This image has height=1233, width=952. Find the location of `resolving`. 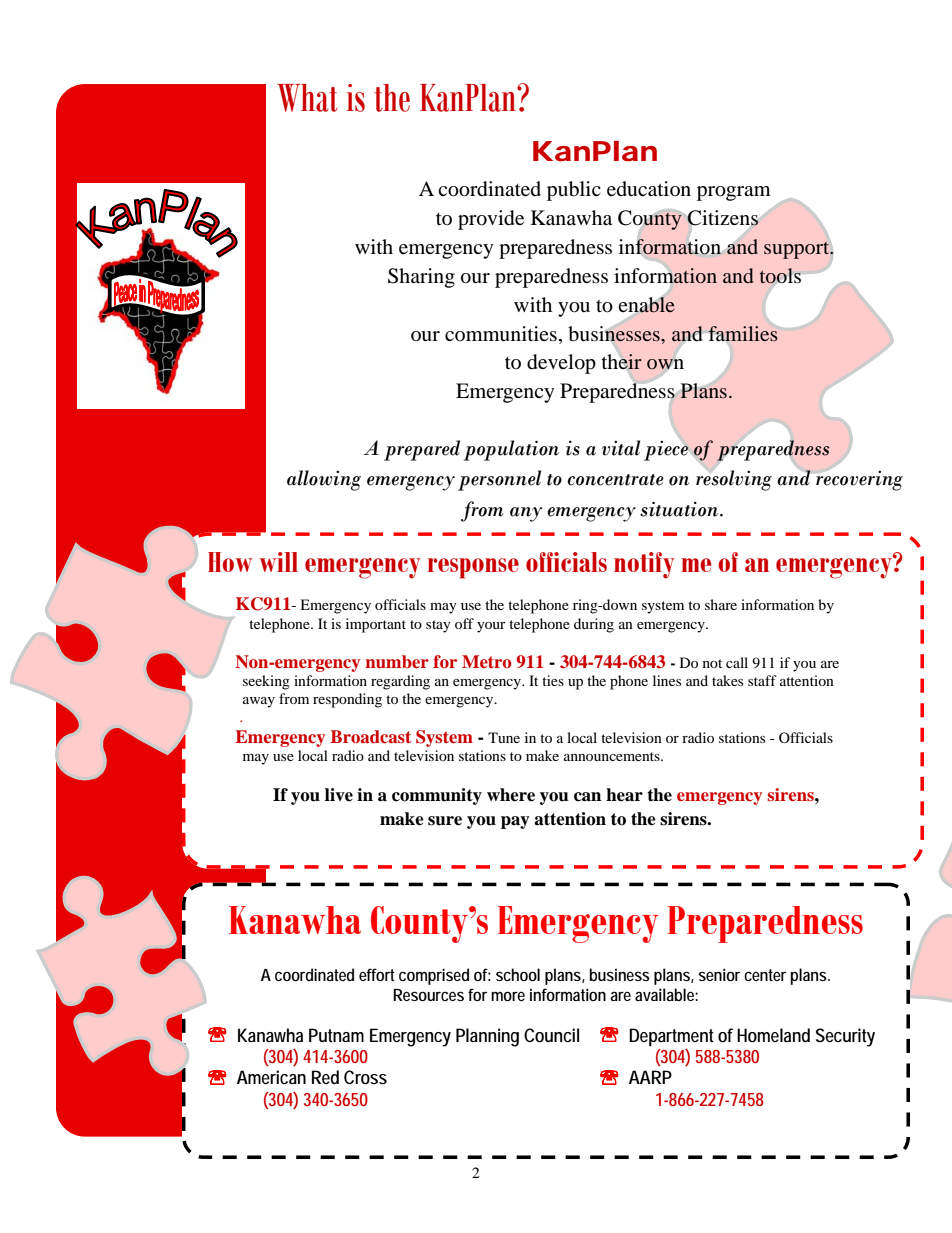

resolving is located at coordinates (734, 480).
